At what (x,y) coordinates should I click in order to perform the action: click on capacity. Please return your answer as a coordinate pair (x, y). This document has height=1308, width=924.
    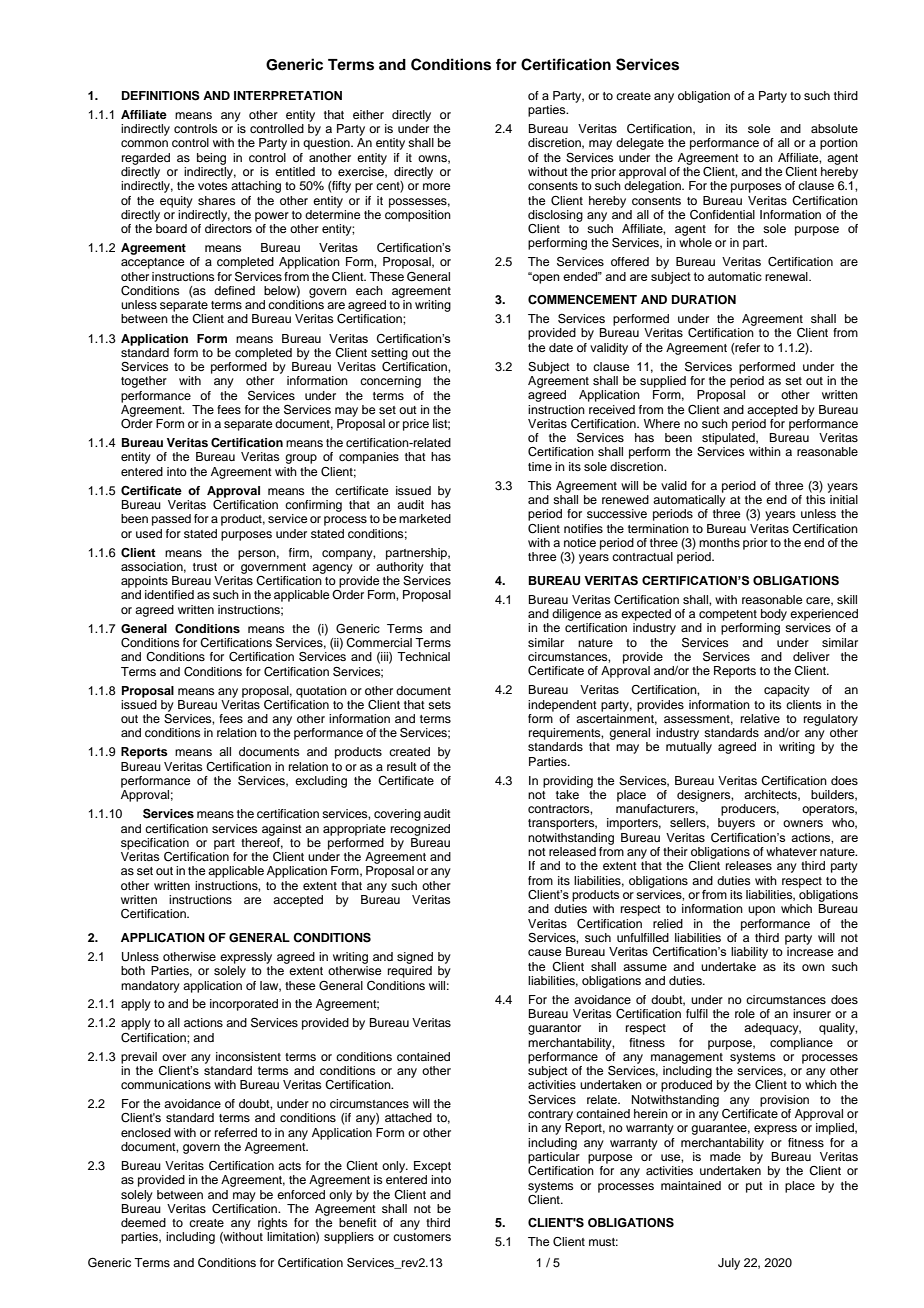
    Looking at the image, I should click on (787, 691).
